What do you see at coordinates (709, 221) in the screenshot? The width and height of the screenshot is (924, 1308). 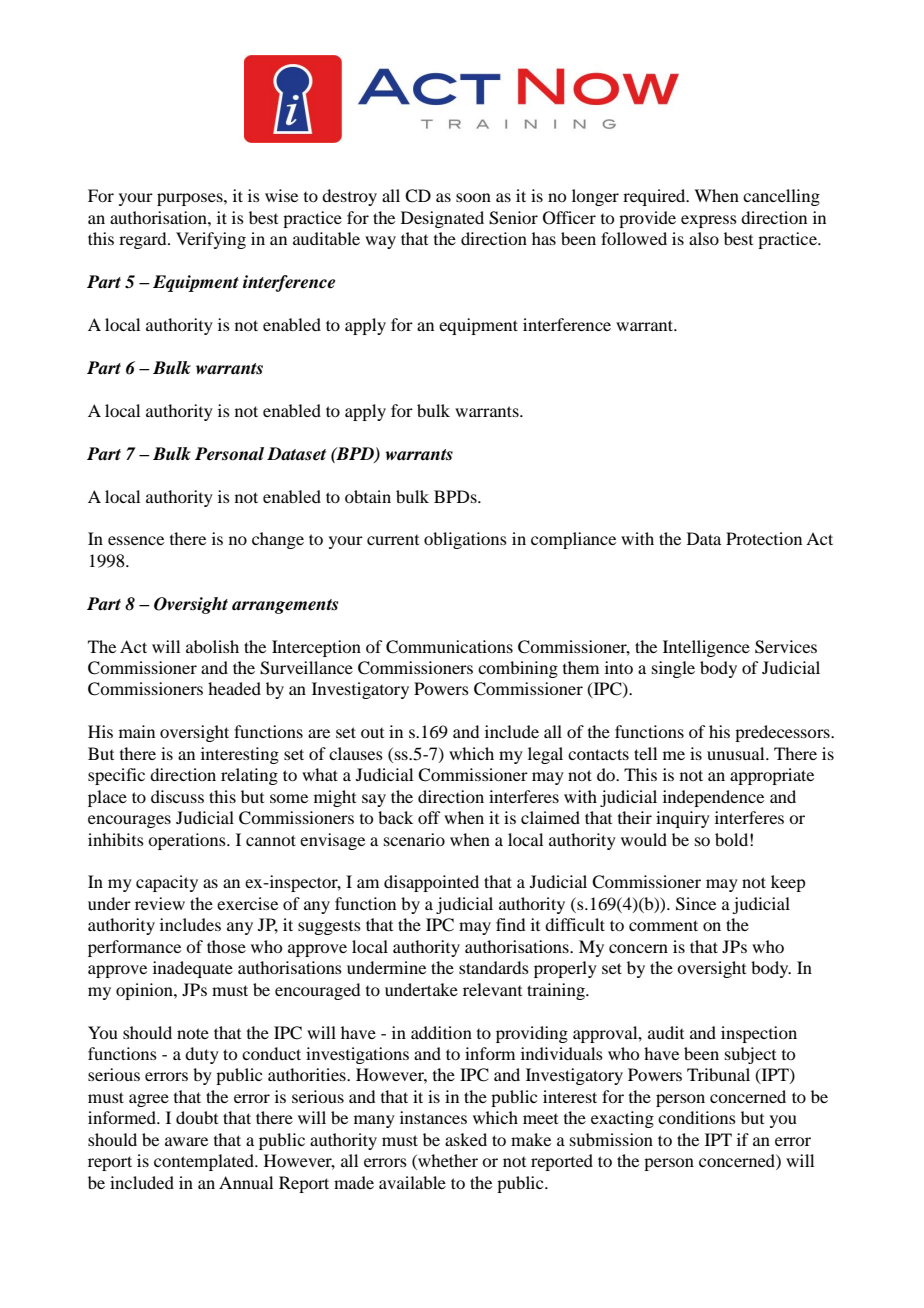 I see `express` at bounding box center [709, 221].
